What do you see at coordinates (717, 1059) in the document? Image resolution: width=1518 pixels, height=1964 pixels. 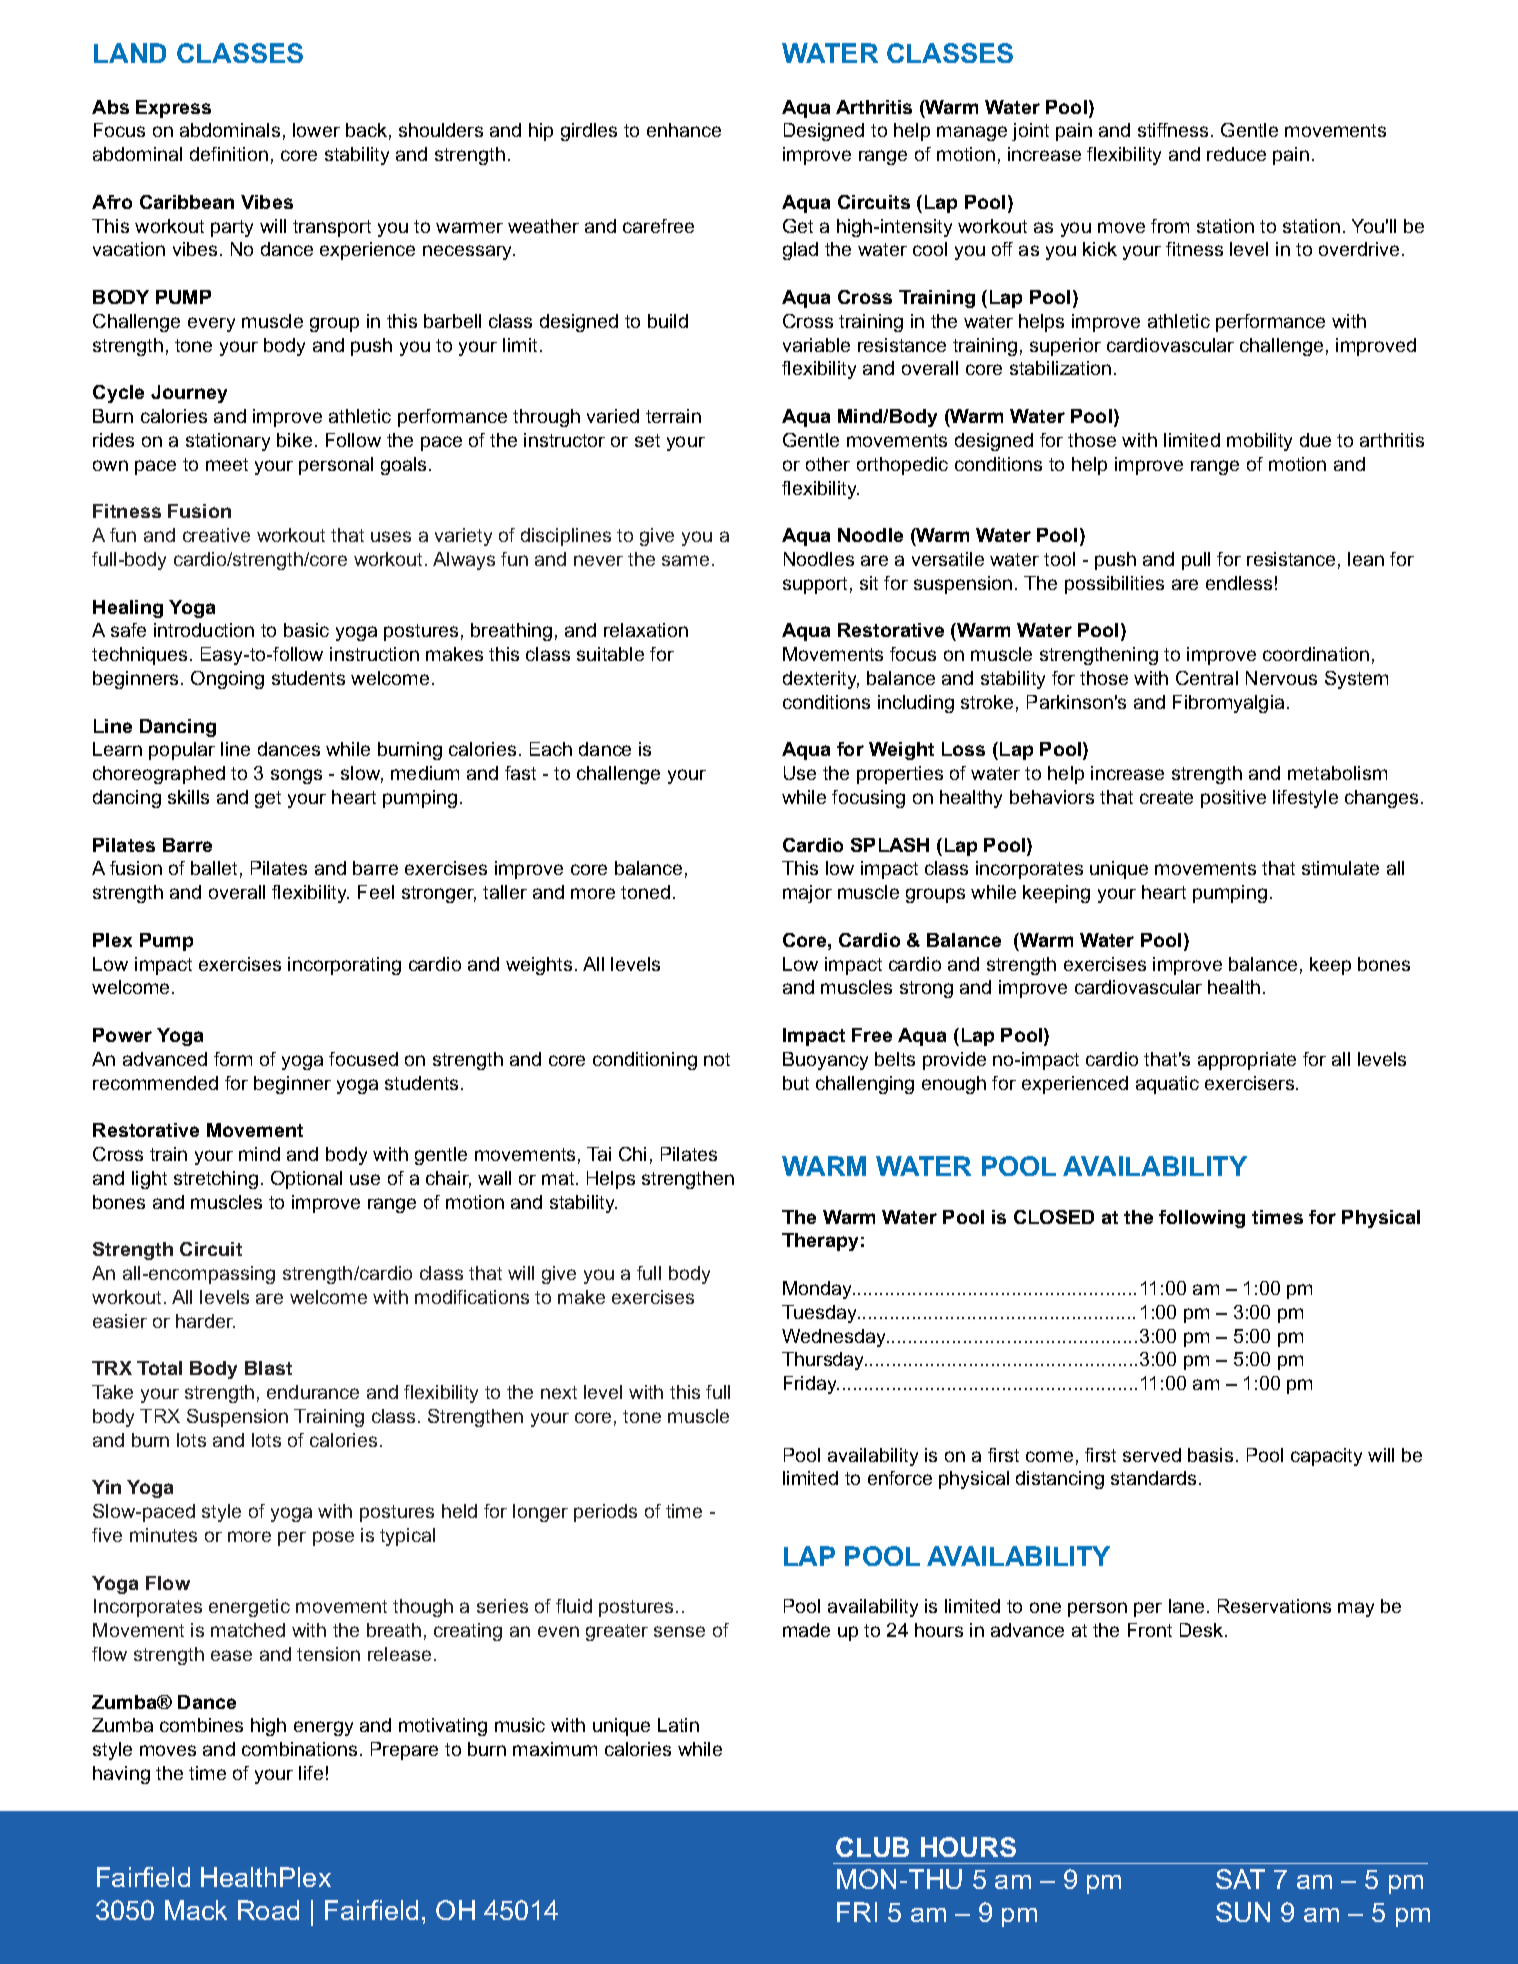 I see `not` at bounding box center [717, 1059].
